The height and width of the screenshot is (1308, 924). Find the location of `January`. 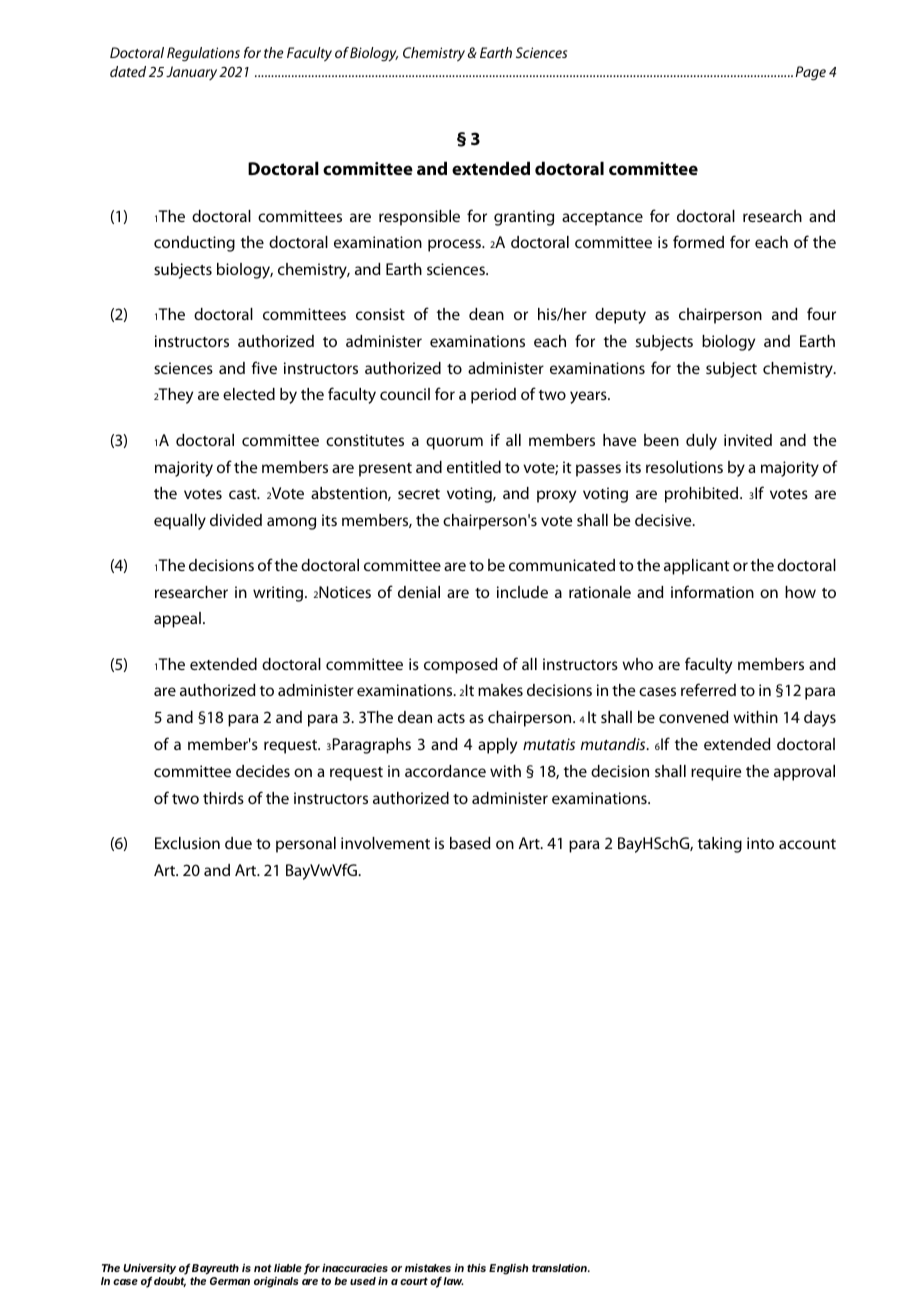

January is located at coordinates (191, 73).
